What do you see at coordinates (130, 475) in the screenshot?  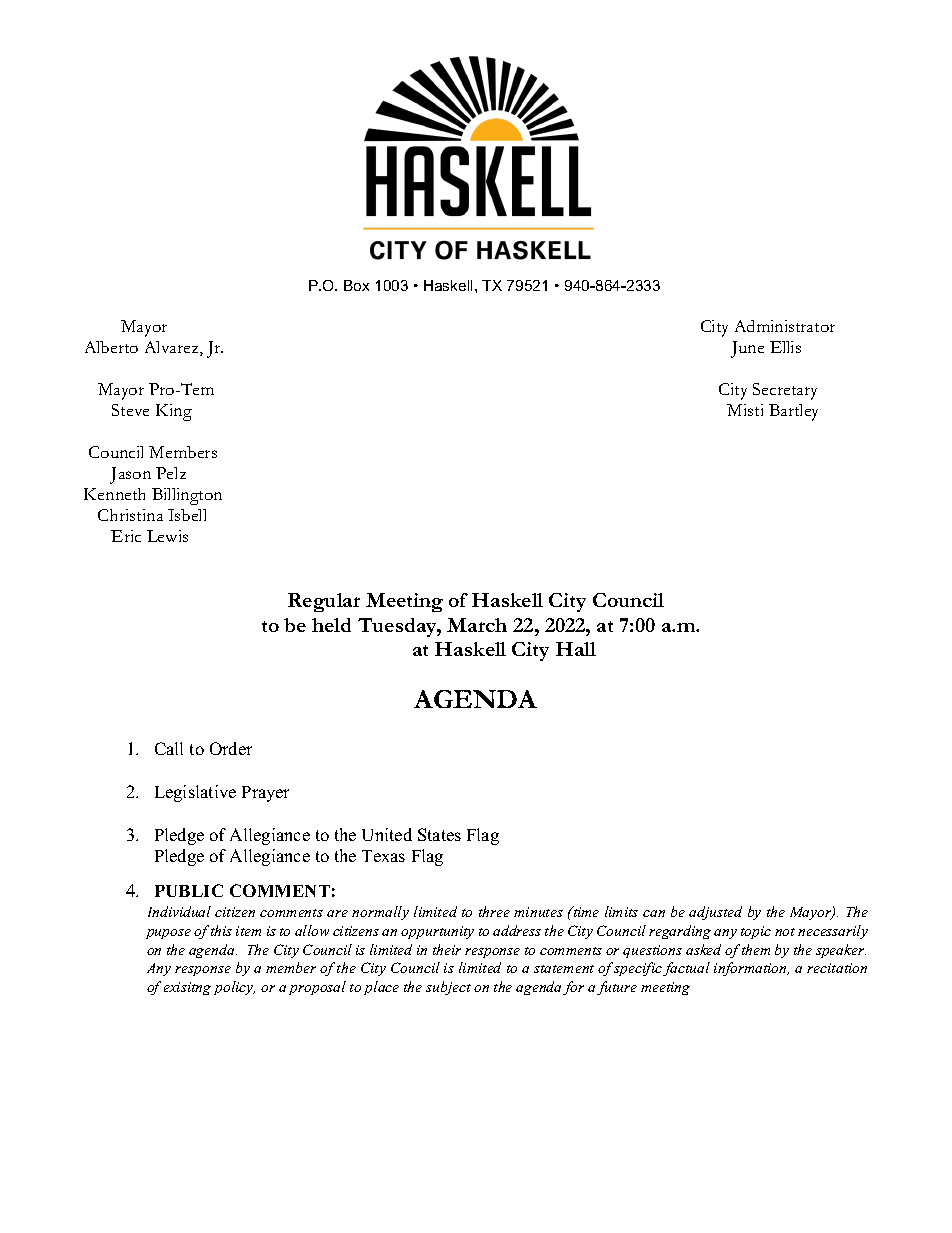 I see `Jason` at bounding box center [130, 475].
